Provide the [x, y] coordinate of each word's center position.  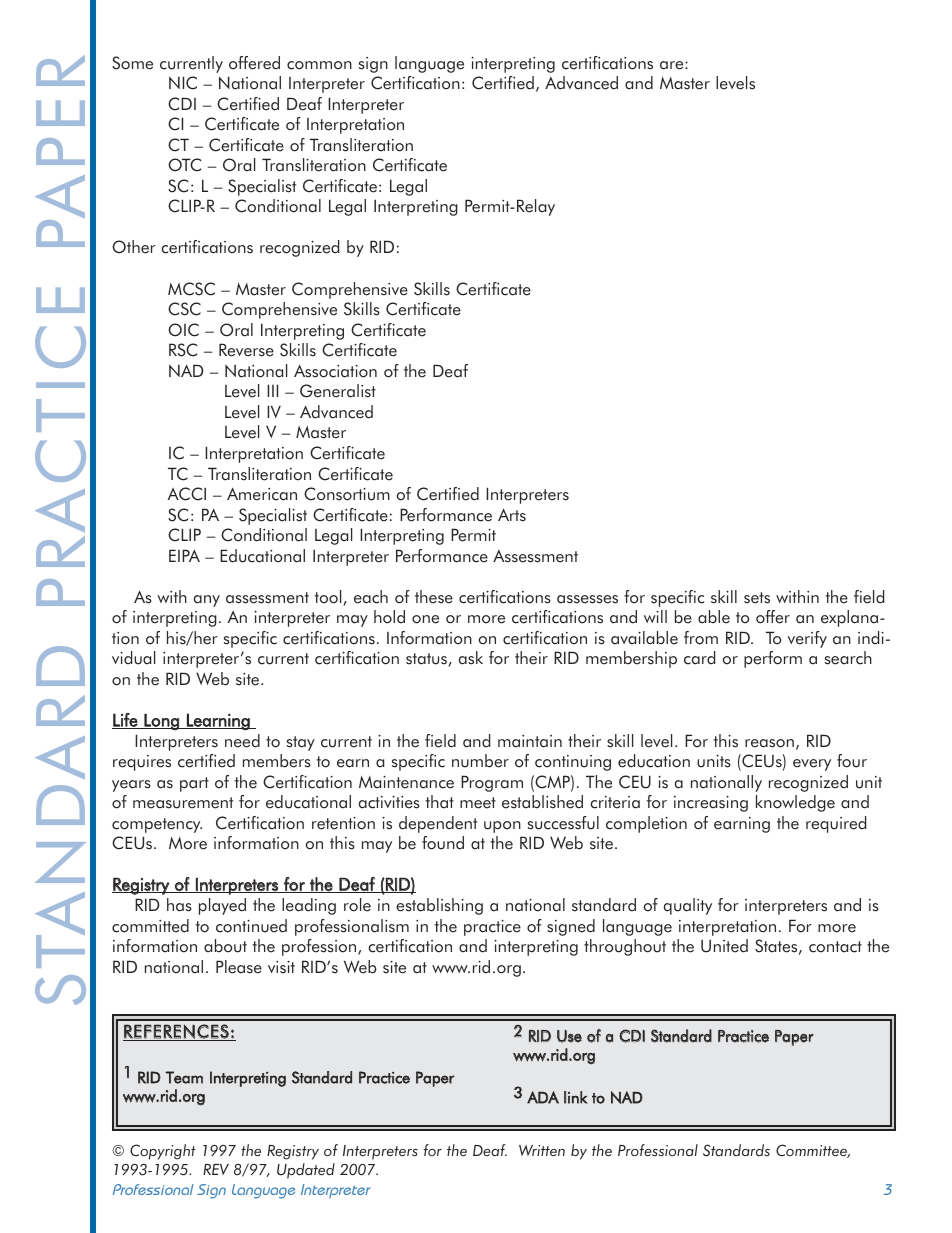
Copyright [163, 1152]
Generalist [338, 391]
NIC [183, 83]
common [319, 65]
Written [542, 1151]
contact [835, 947]
